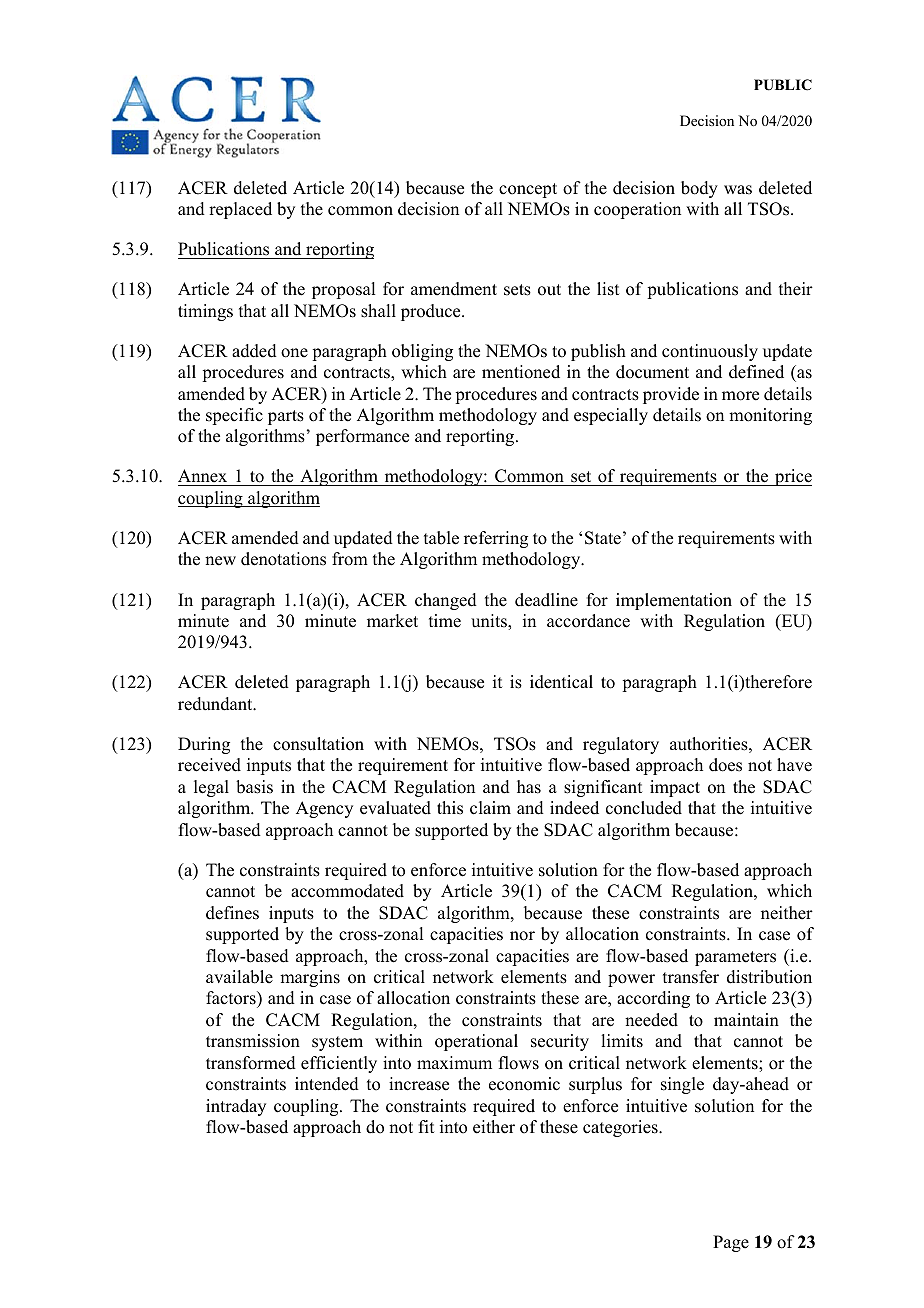 Image resolution: width=924 pixels, height=1308 pixels. Describe the element at coordinates (496, 539) in the image. I see `referring` at that location.
